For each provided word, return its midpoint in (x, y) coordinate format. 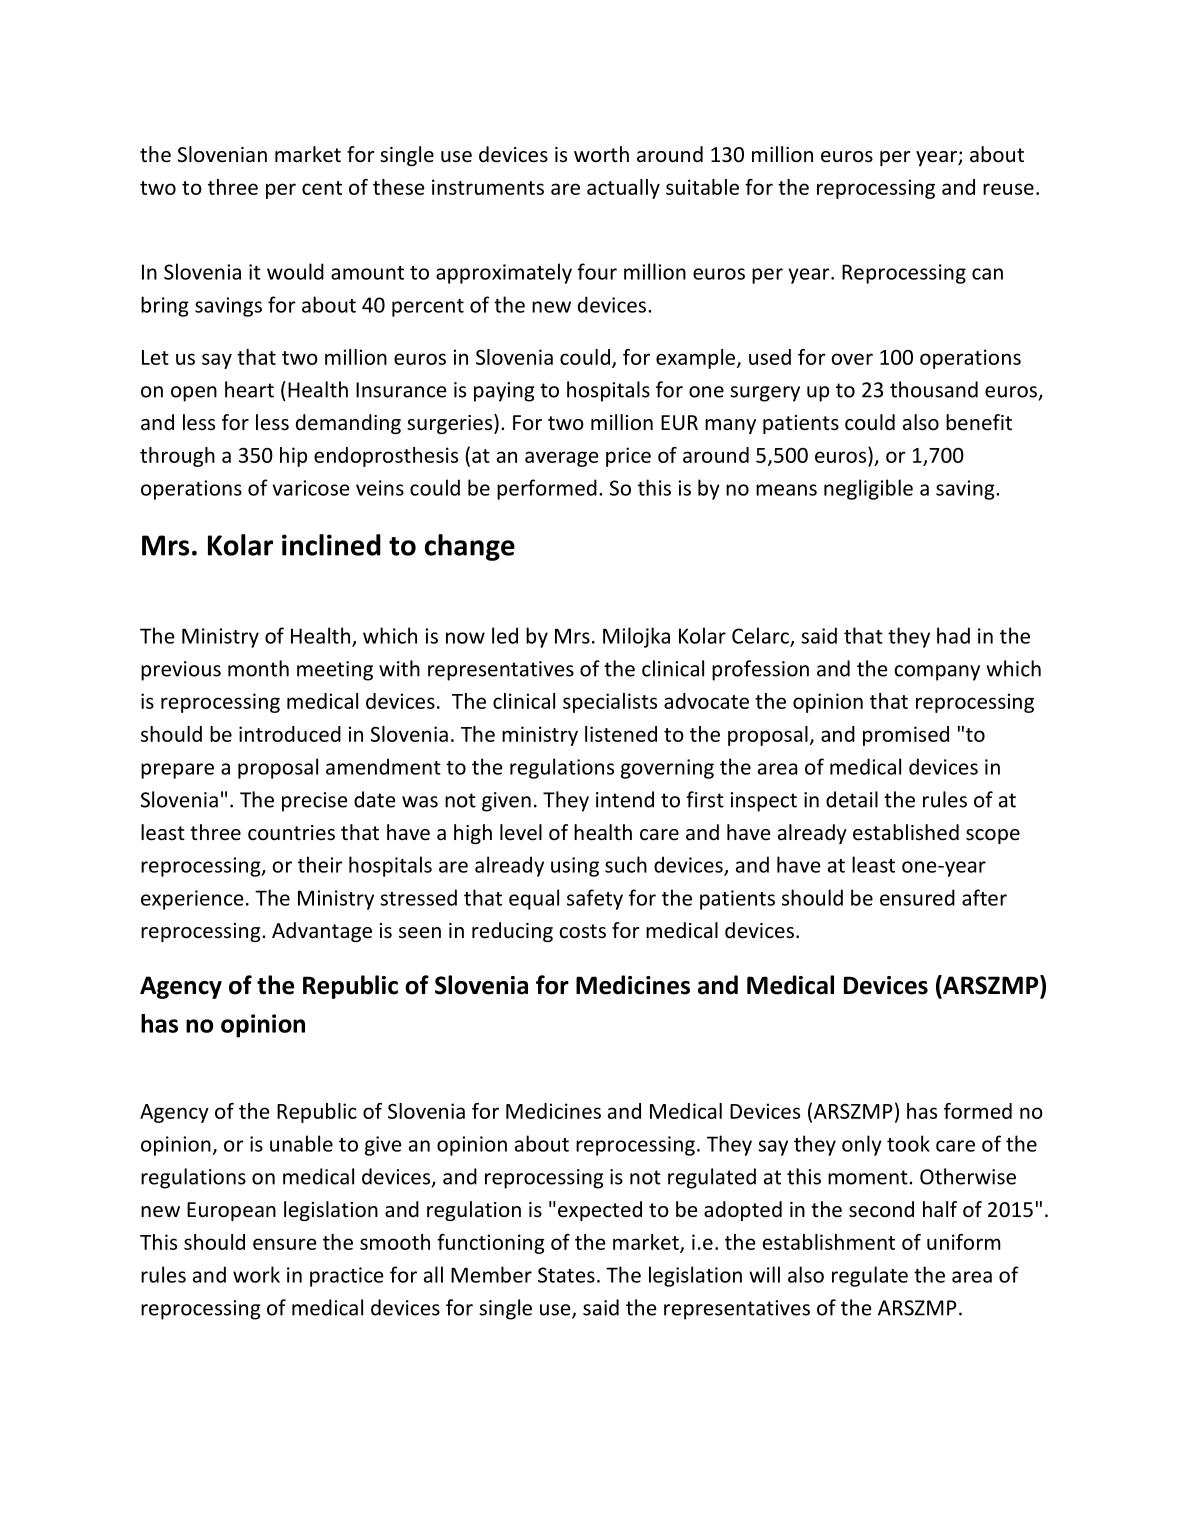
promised (906, 736)
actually (623, 189)
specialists (610, 703)
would (295, 271)
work (256, 1274)
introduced (290, 734)
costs (582, 931)
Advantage (322, 932)
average (562, 459)
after (984, 897)
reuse (1008, 189)
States (566, 1275)
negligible (868, 489)
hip (293, 457)
